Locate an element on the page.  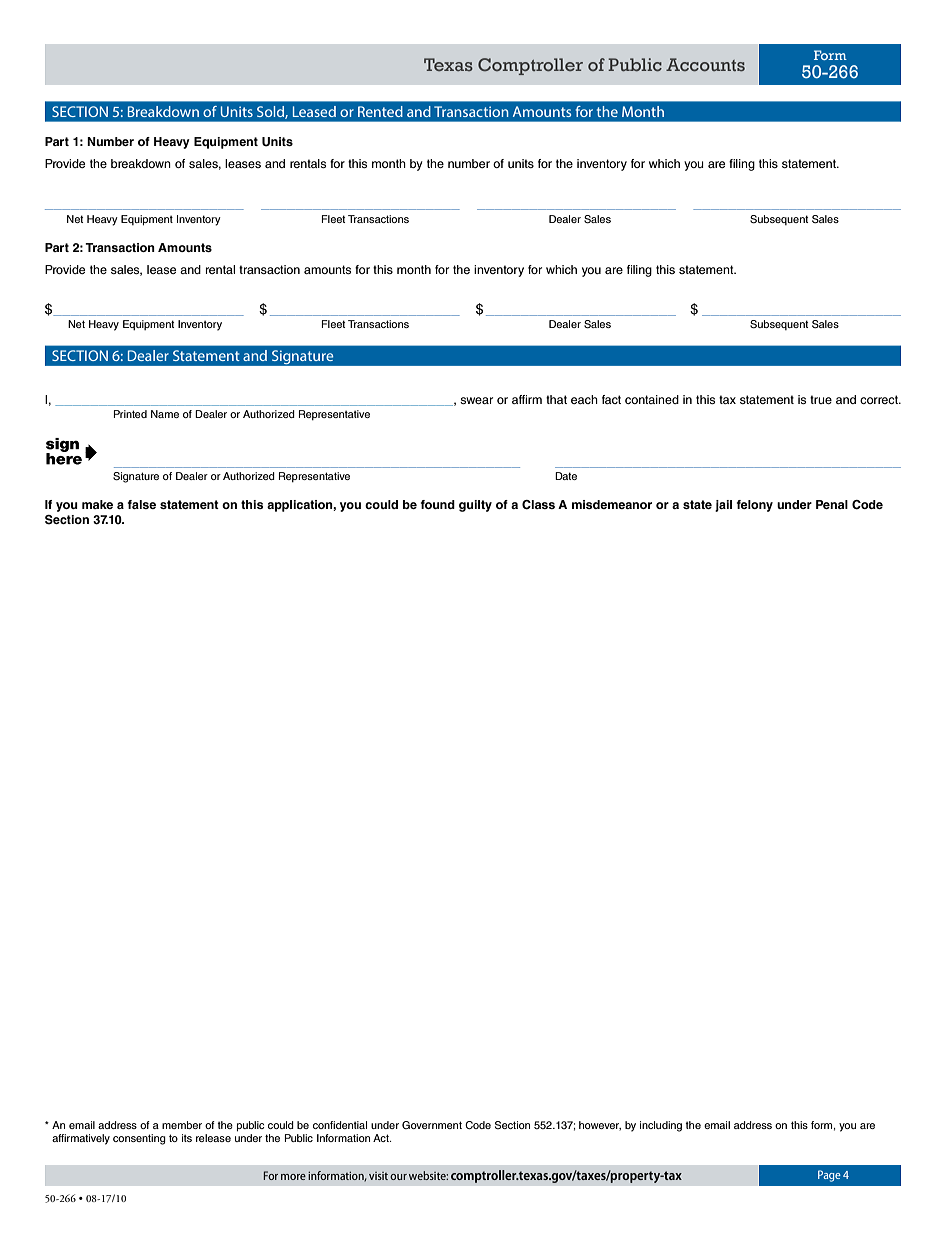
true is located at coordinates (821, 399).
